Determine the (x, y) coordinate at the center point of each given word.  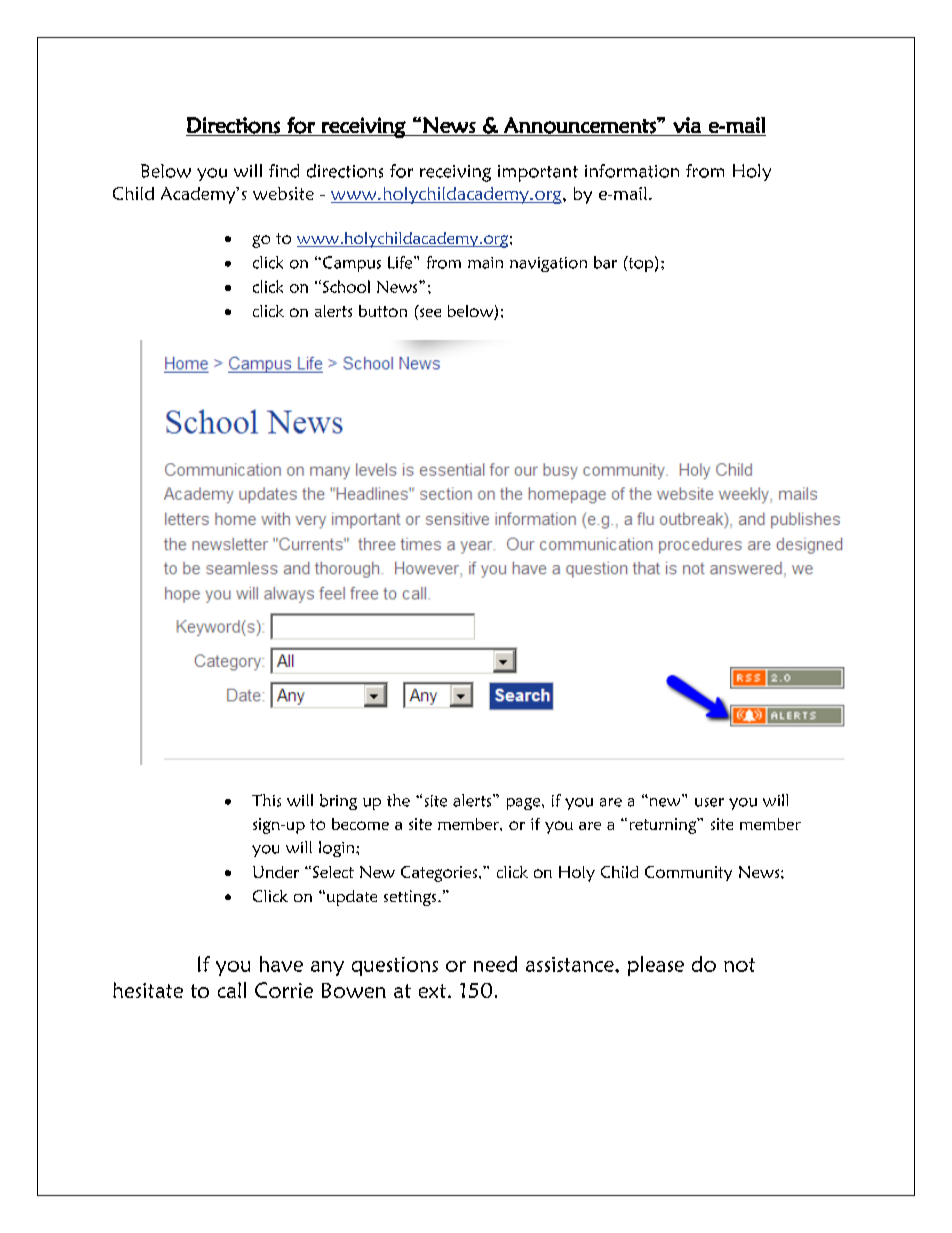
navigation (548, 264)
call (232, 990)
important (538, 173)
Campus (350, 264)
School (345, 286)
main (485, 263)
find (284, 171)
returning (664, 826)
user (709, 802)
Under (276, 872)
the (398, 800)
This (266, 800)
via (687, 125)
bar (605, 262)
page (525, 804)
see (430, 312)
